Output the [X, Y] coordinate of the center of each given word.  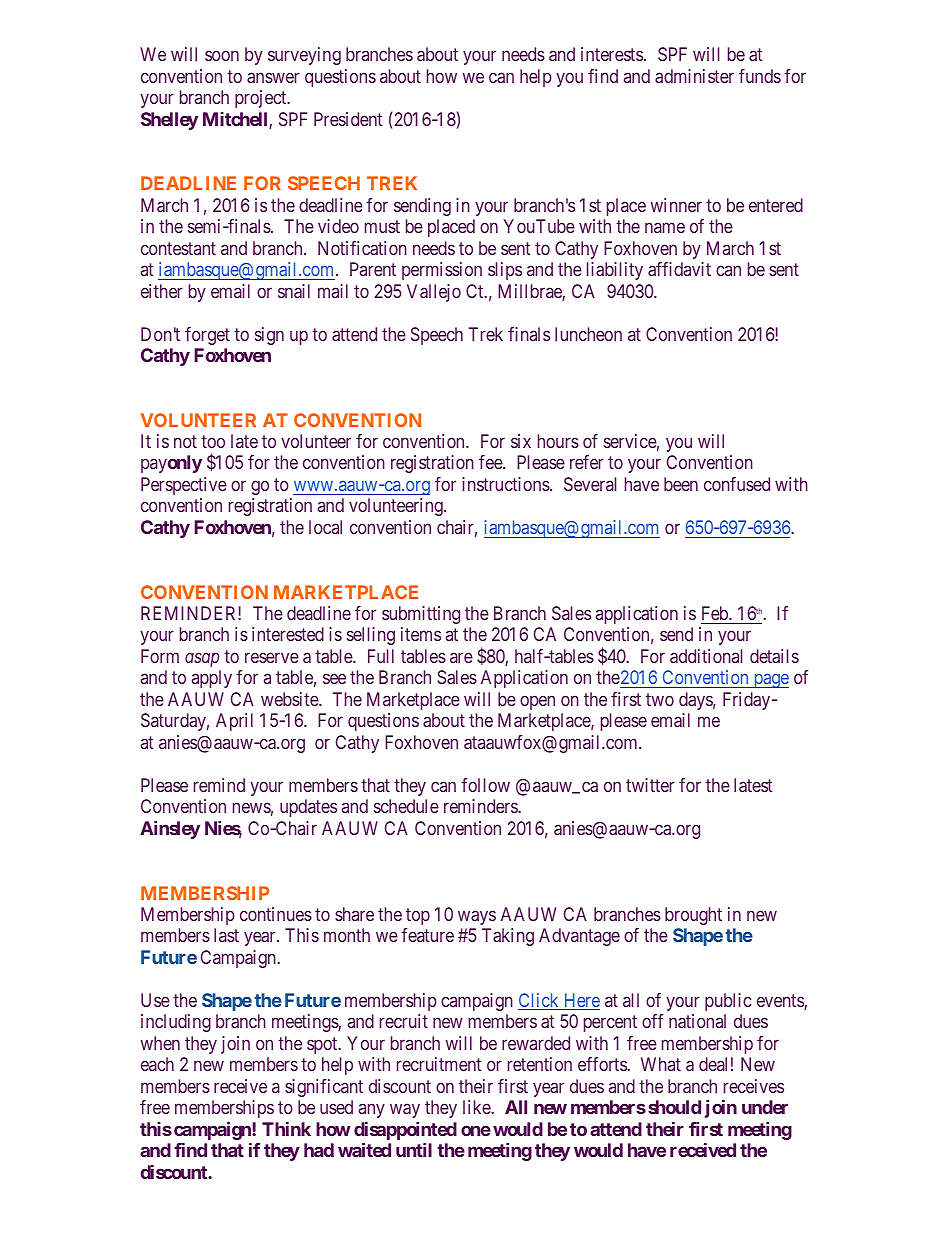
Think [286, 1129]
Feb [716, 613]
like [477, 1107]
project [262, 99]
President [348, 119]
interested [288, 634]
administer [694, 76]
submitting [421, 615]
